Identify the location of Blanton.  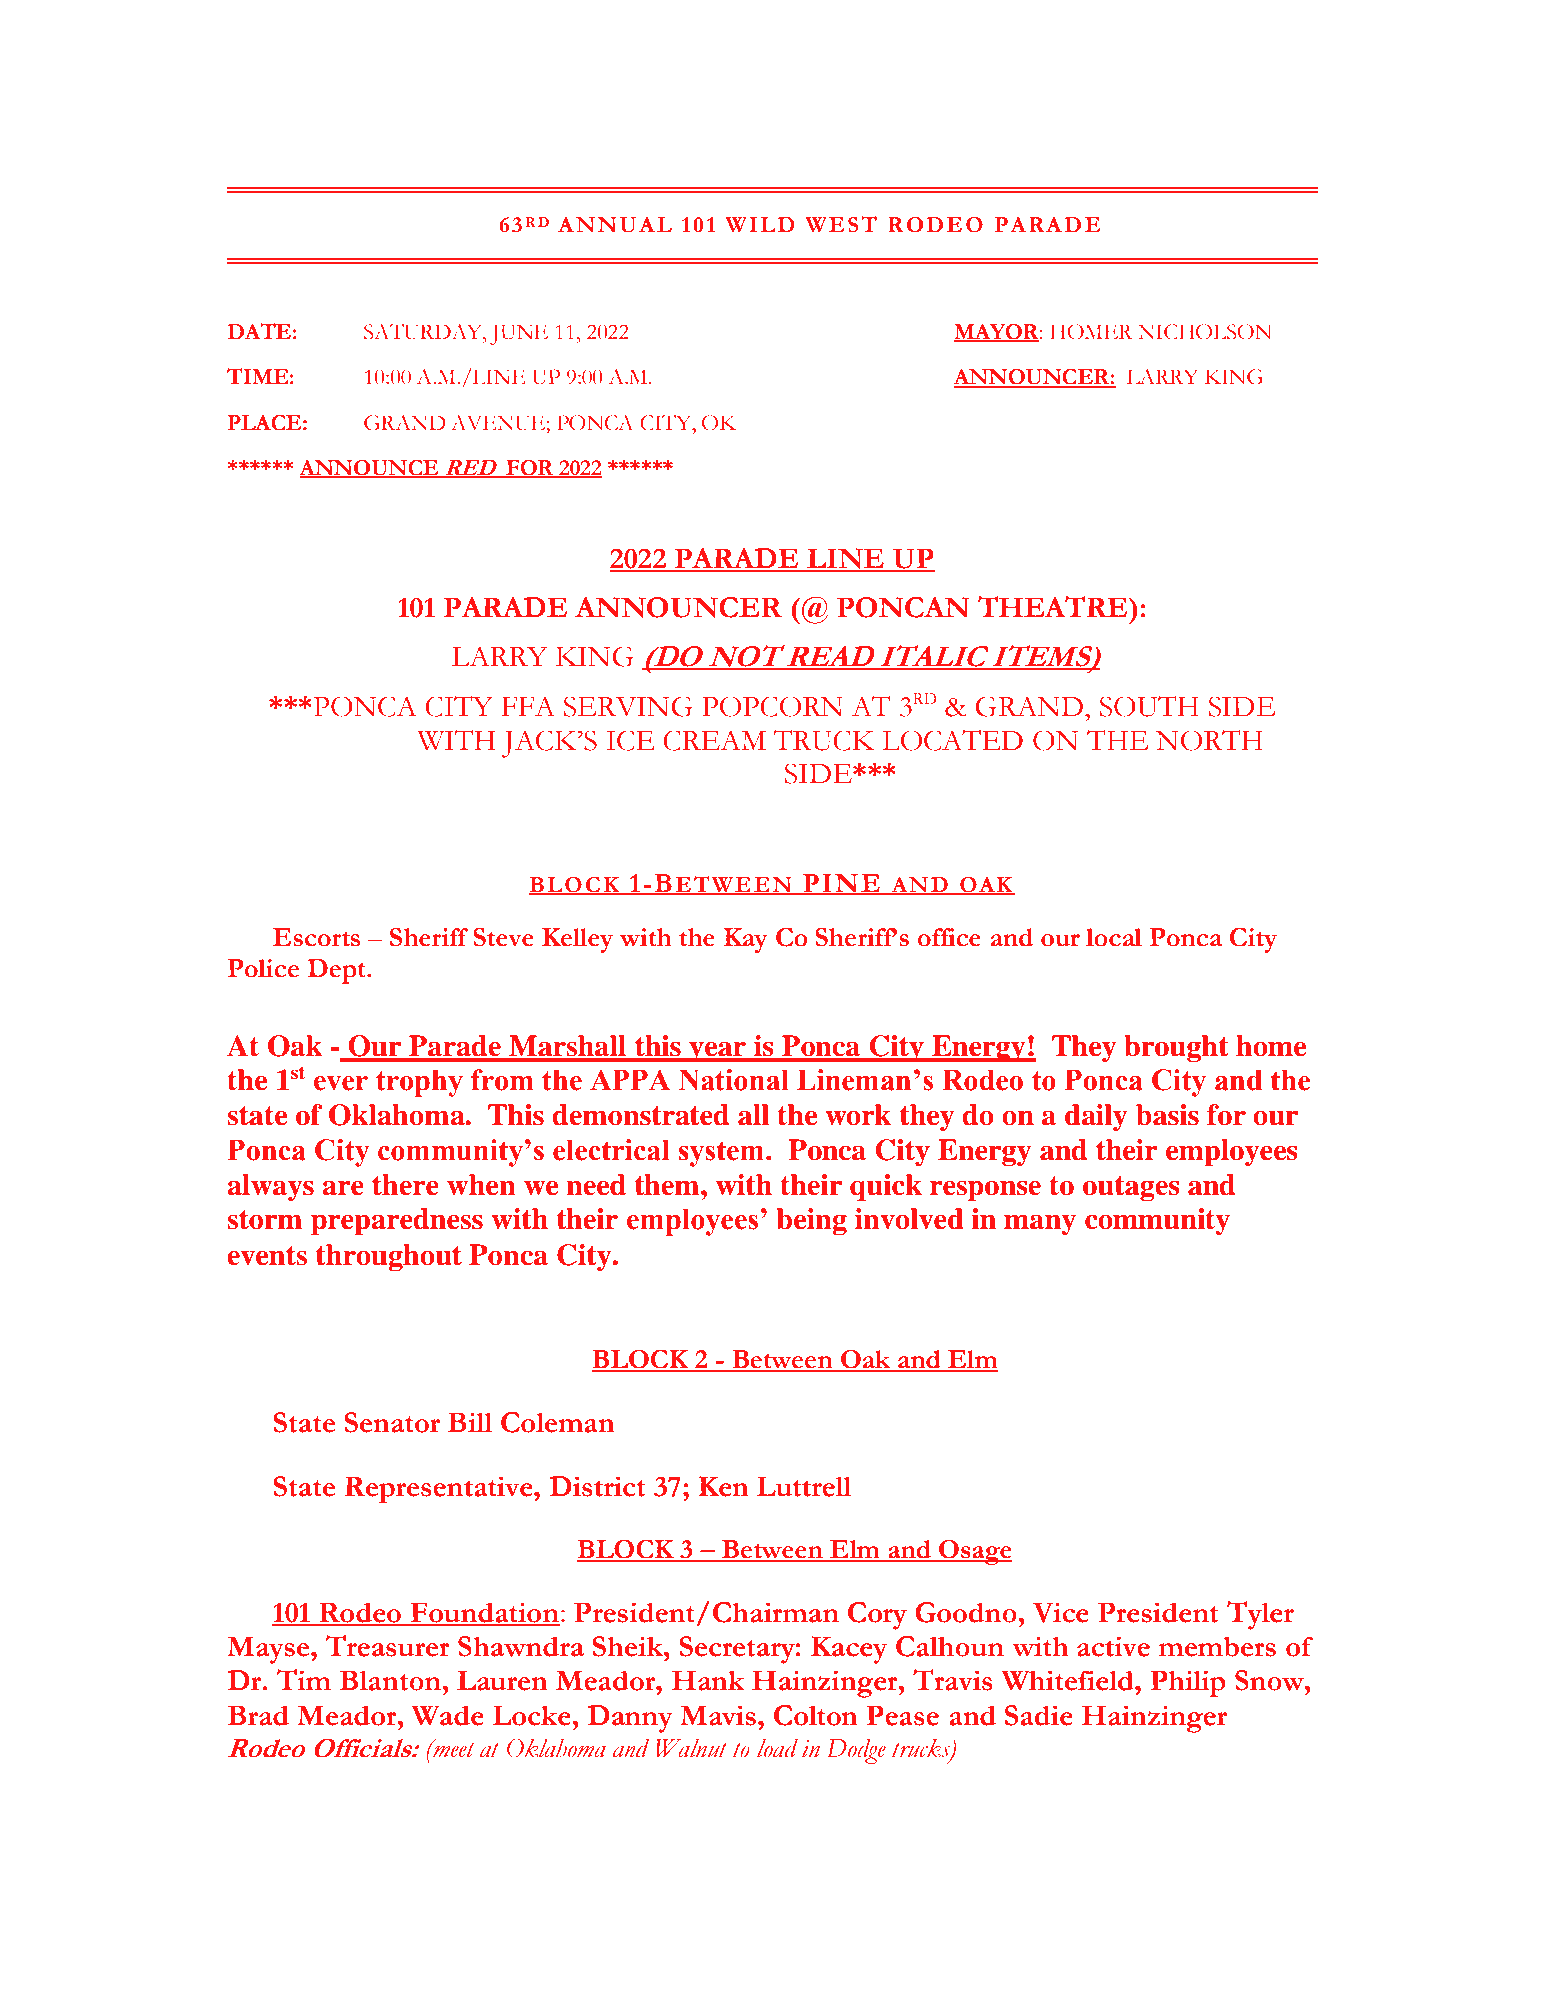
(391, 1680).
